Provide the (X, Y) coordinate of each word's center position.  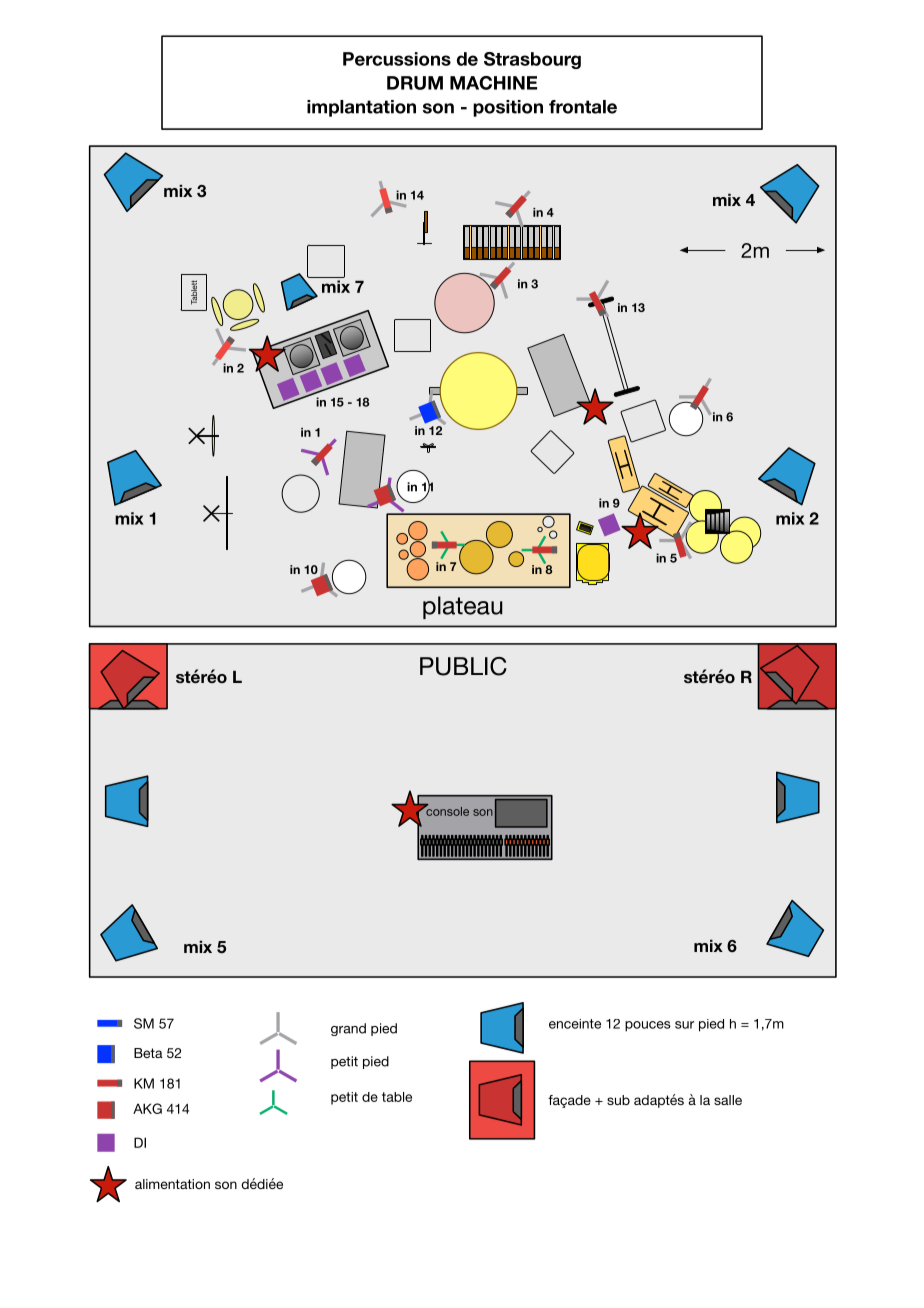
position (508, 108)
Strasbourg (532, 60)
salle (728, 1100)
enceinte (575, 1024)
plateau (463, 607)
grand (348, 1029)
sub (618, 1100)
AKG (147, 1108)
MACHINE (493, 83)
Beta (148, 1053)
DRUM (415, 83)
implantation (361, 108)
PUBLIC (463, 666)
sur (684, 1025)
